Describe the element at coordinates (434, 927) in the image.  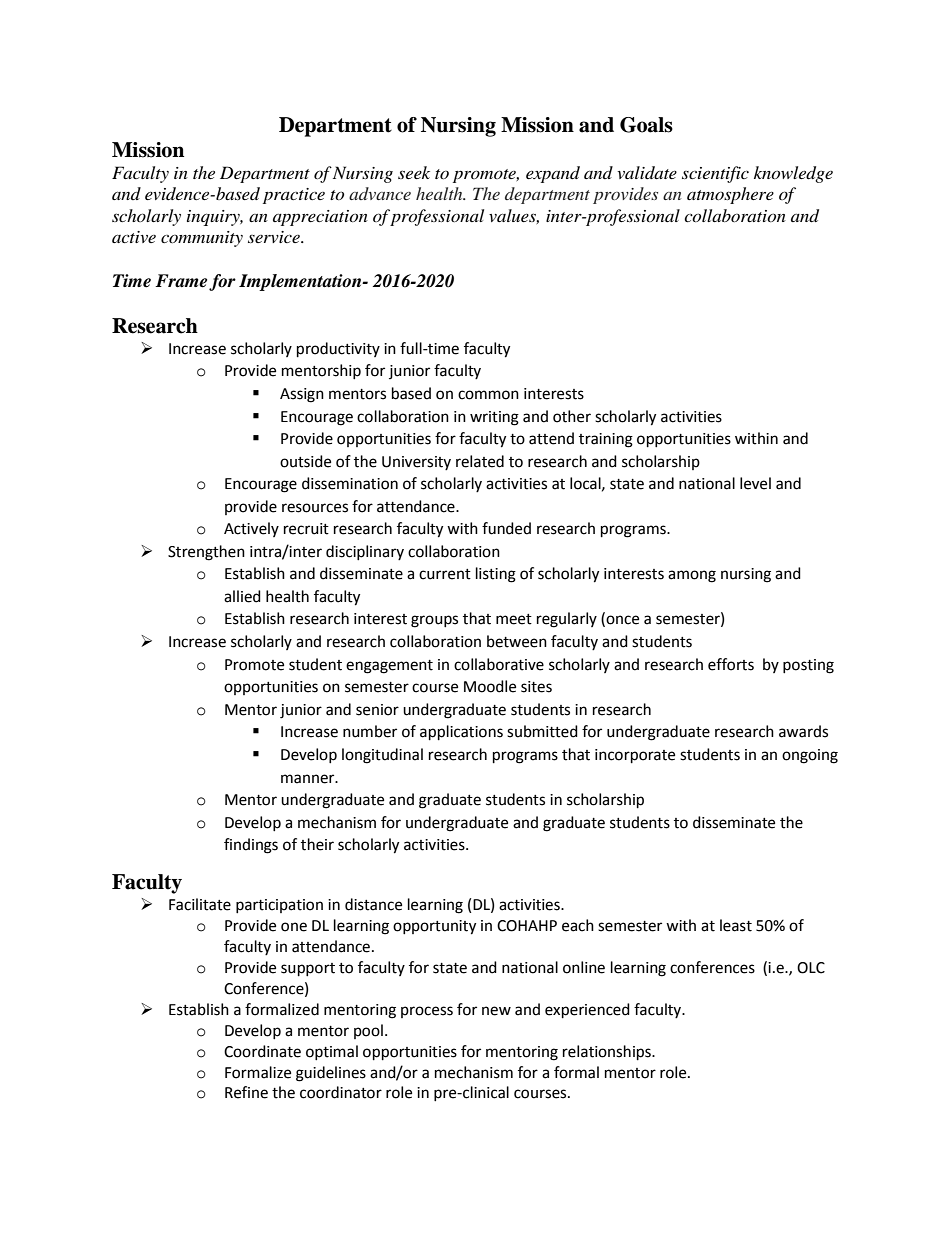
I see `opportunity` at that location.
